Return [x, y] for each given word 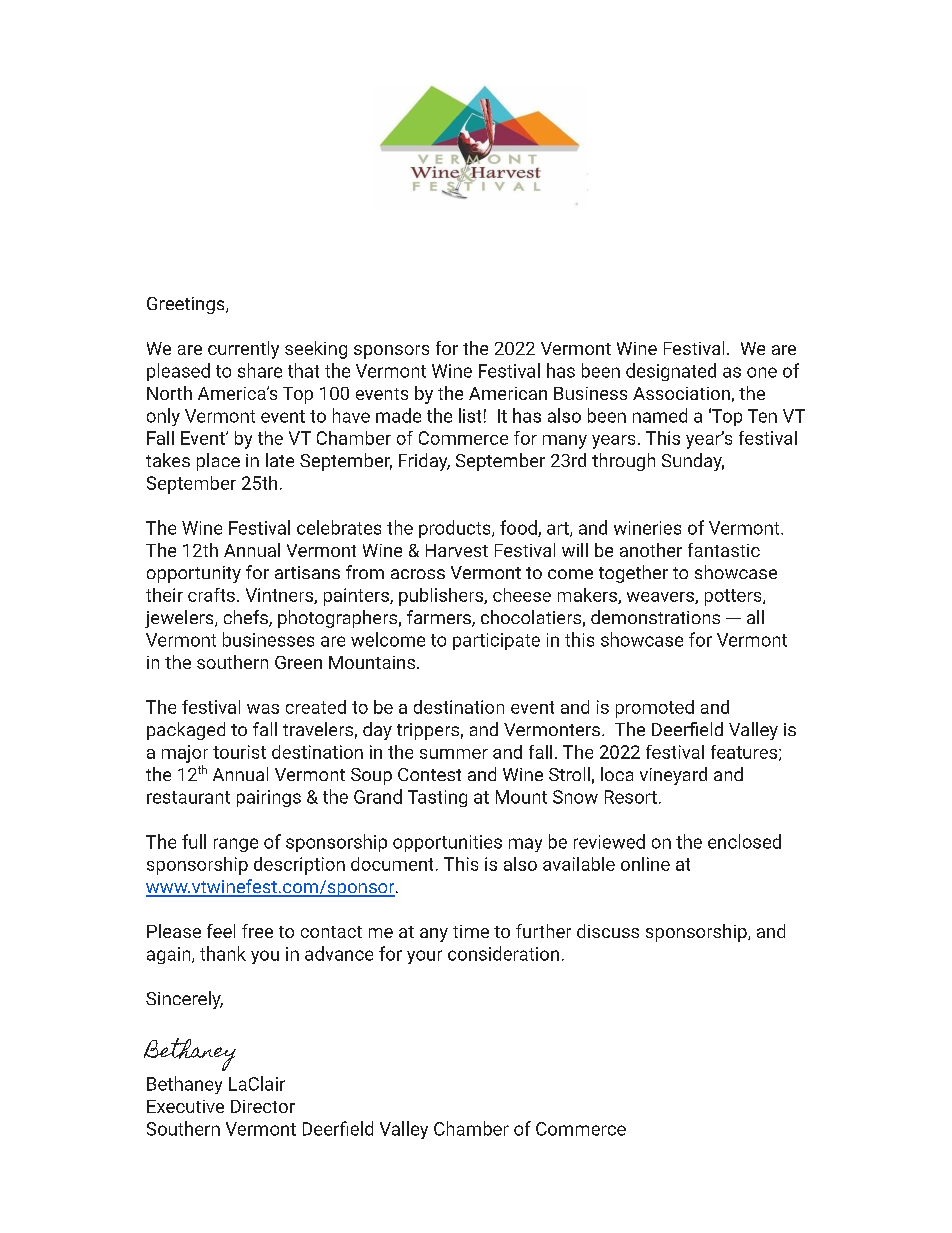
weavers [661, 598]
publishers [442, 597]
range [236, 845]
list [470, 415]
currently [243, 350]
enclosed [744, 841]
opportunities [447, 843]
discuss [608, 931]
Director [263, 1106]
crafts [211, 595]
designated [671, 372]
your [424, 957]
